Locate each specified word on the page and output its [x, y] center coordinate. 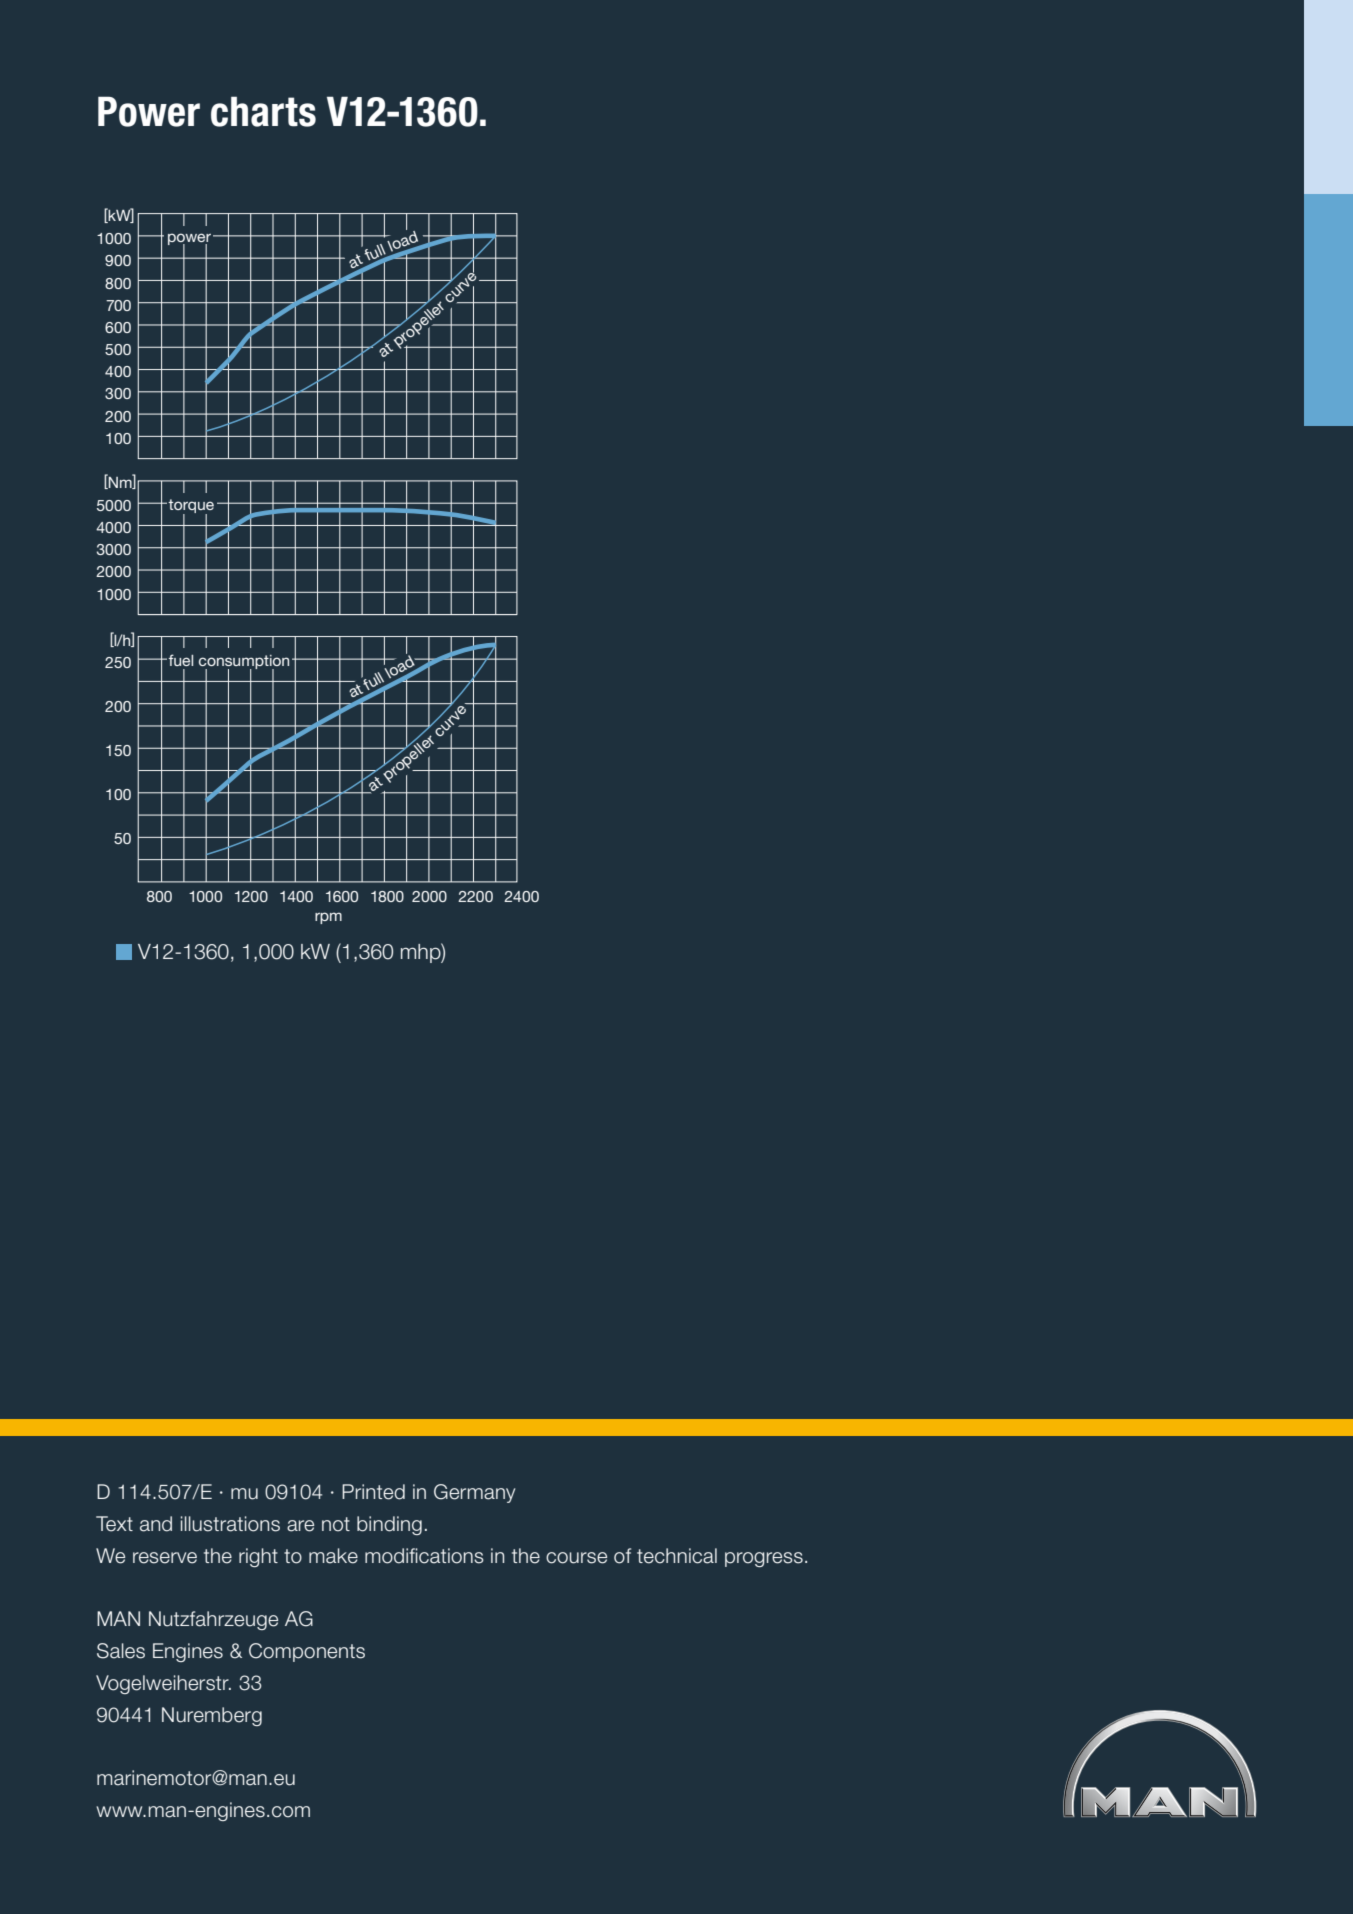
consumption [244, 663]
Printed [373, 1492]
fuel [180, 660]
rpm [328, 918]
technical [677, 1556]
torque [191, 507]
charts [263, 111]
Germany [474, 1493]
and [156, 1524]
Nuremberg [212, 1716]
